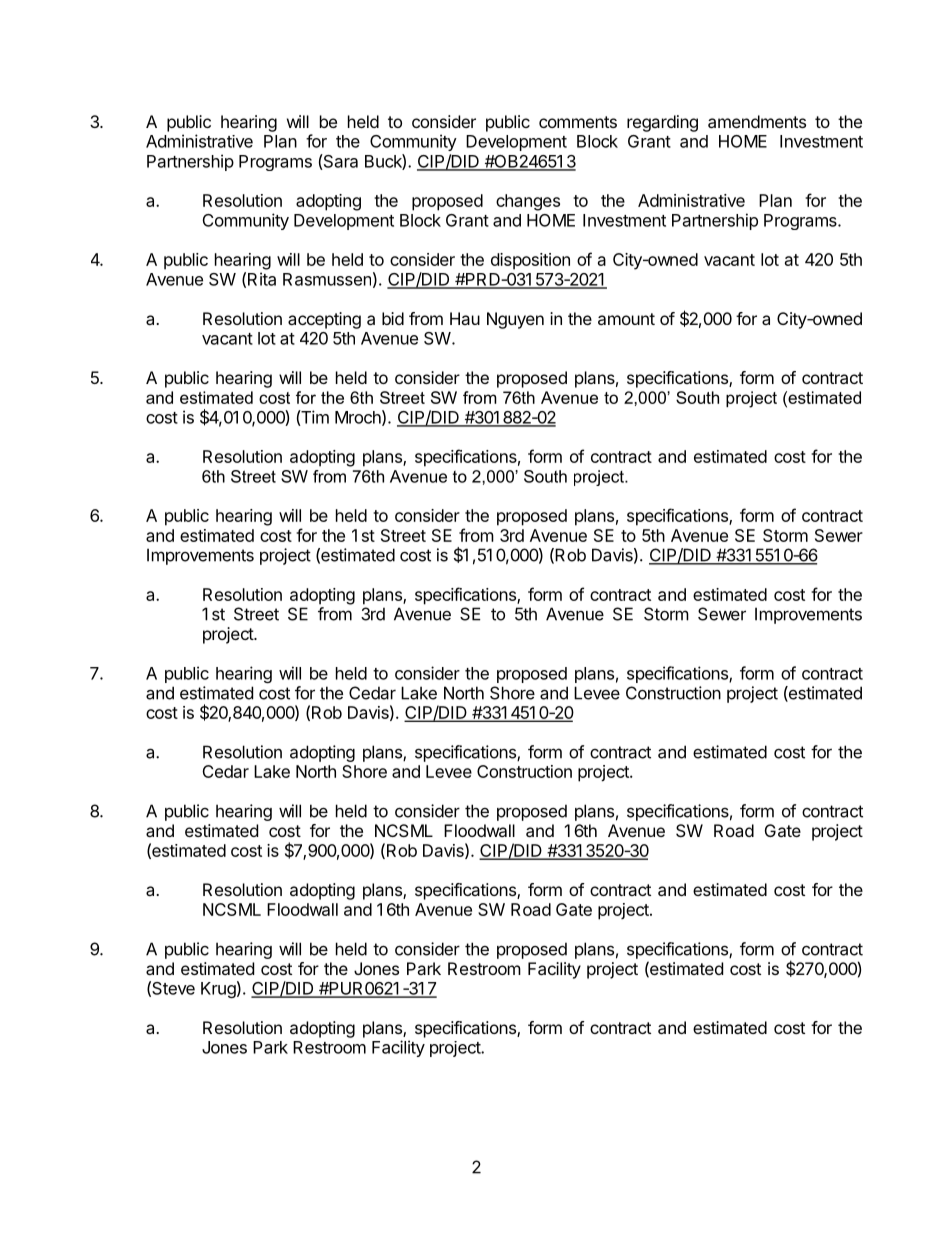 The width and height of the document is (952, 1233). What do you see at coordinates (530, 261) in the document?
I see `disposition` at bounding box center [530, 261].
